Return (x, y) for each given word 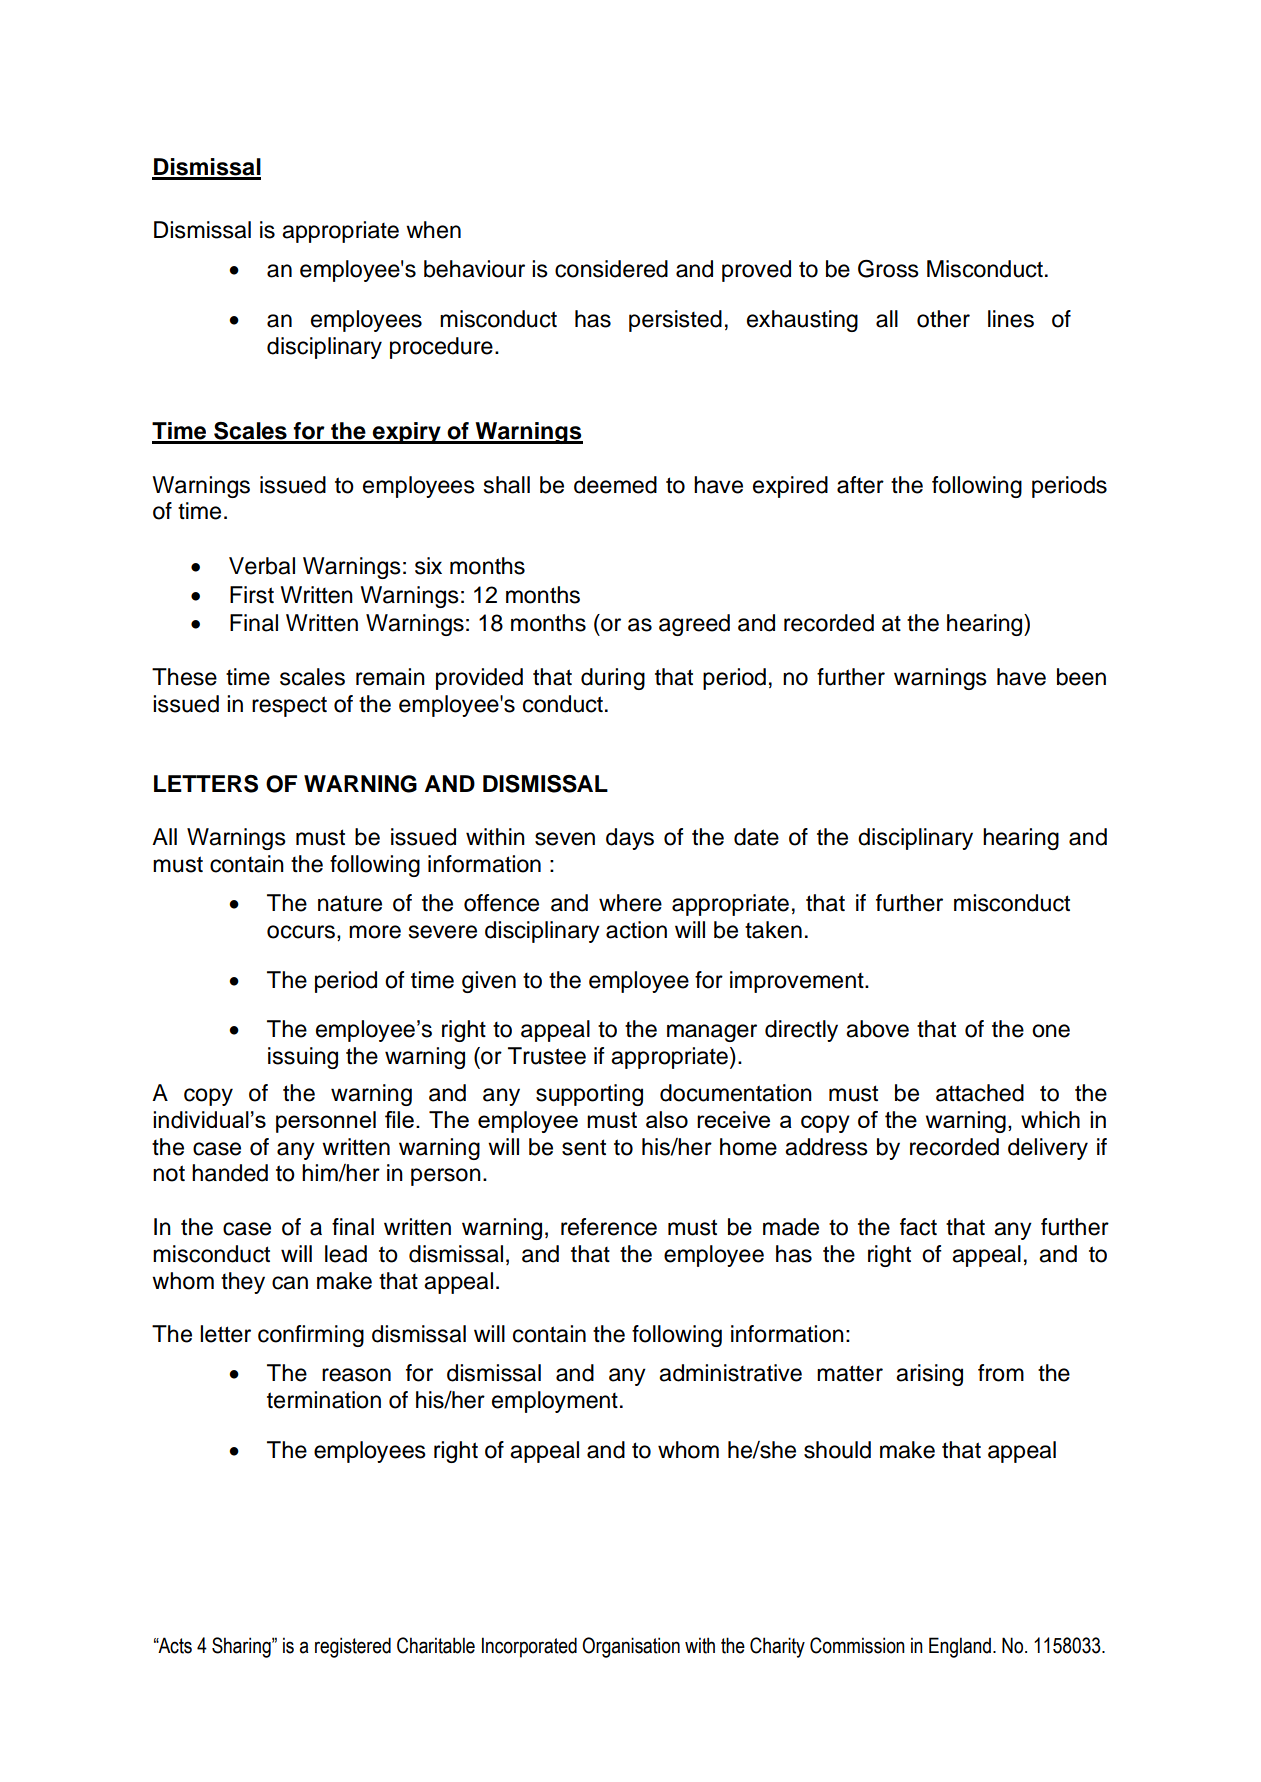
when (433, 230)
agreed (694, 625)
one (1051, 1031)
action (636, 930)
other (943, 319)
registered (353, 1647)
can (290, 1283)
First (252, 595)
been (1081, 677)
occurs (301, 932)
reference (609, 1227)
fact (918, 1227)
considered (611, 269)
